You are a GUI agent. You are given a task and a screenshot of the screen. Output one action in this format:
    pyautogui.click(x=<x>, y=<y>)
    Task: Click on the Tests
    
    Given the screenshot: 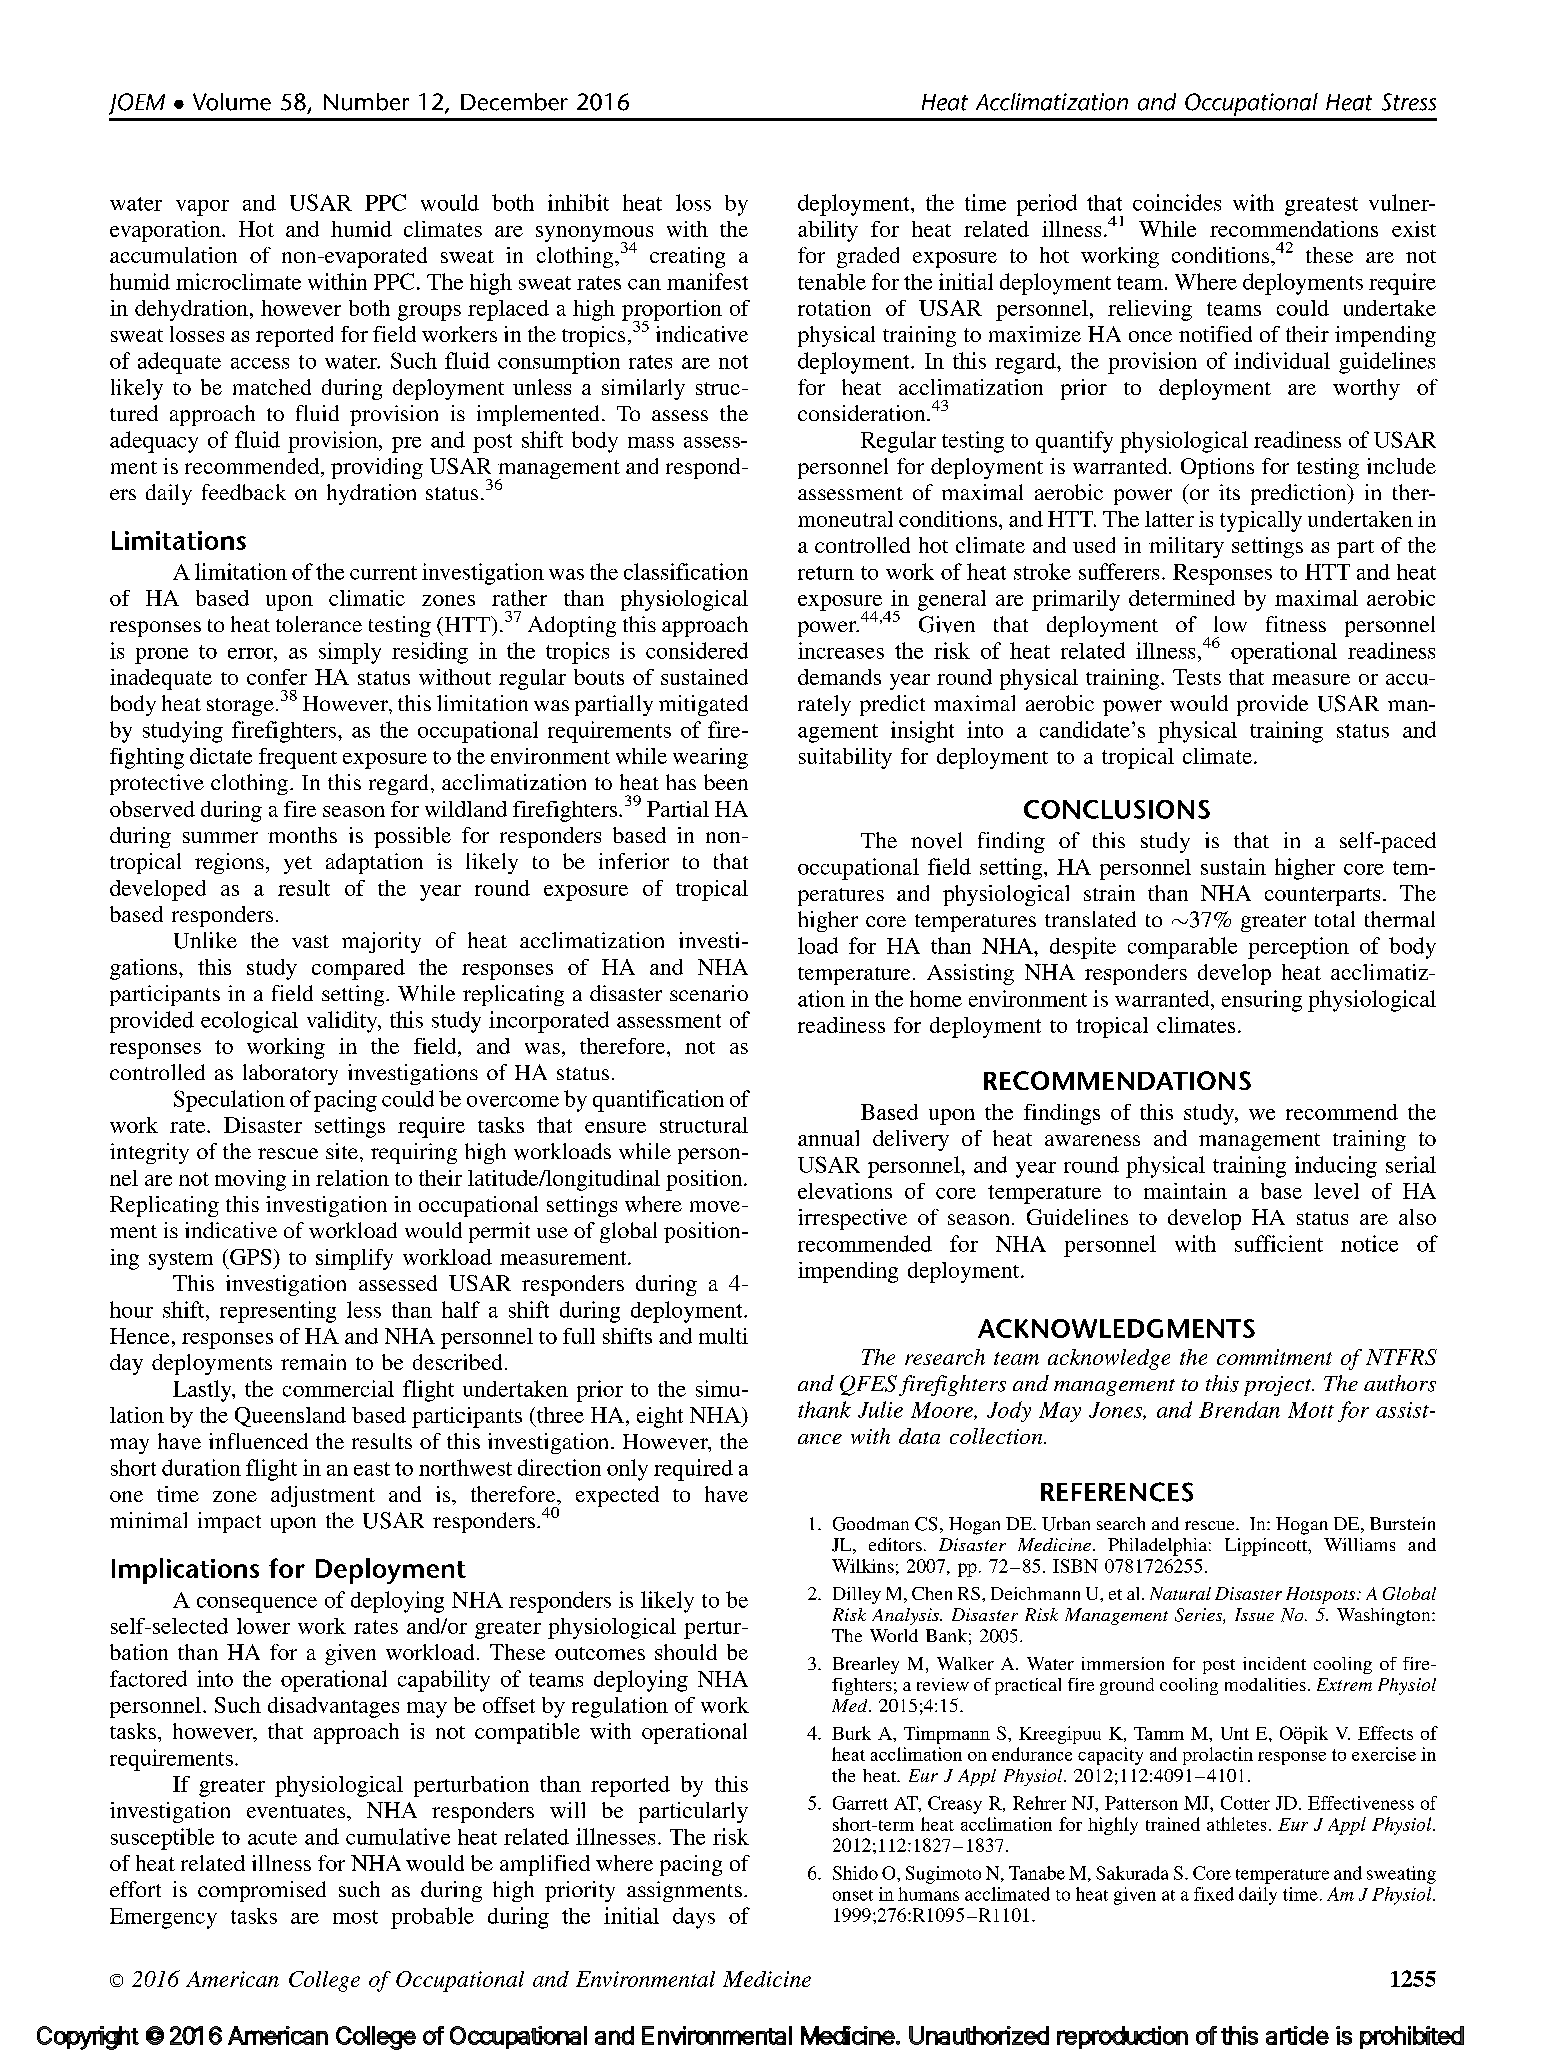 What is the action you would take?
    pyautogui.click(x=1197, y=677)
